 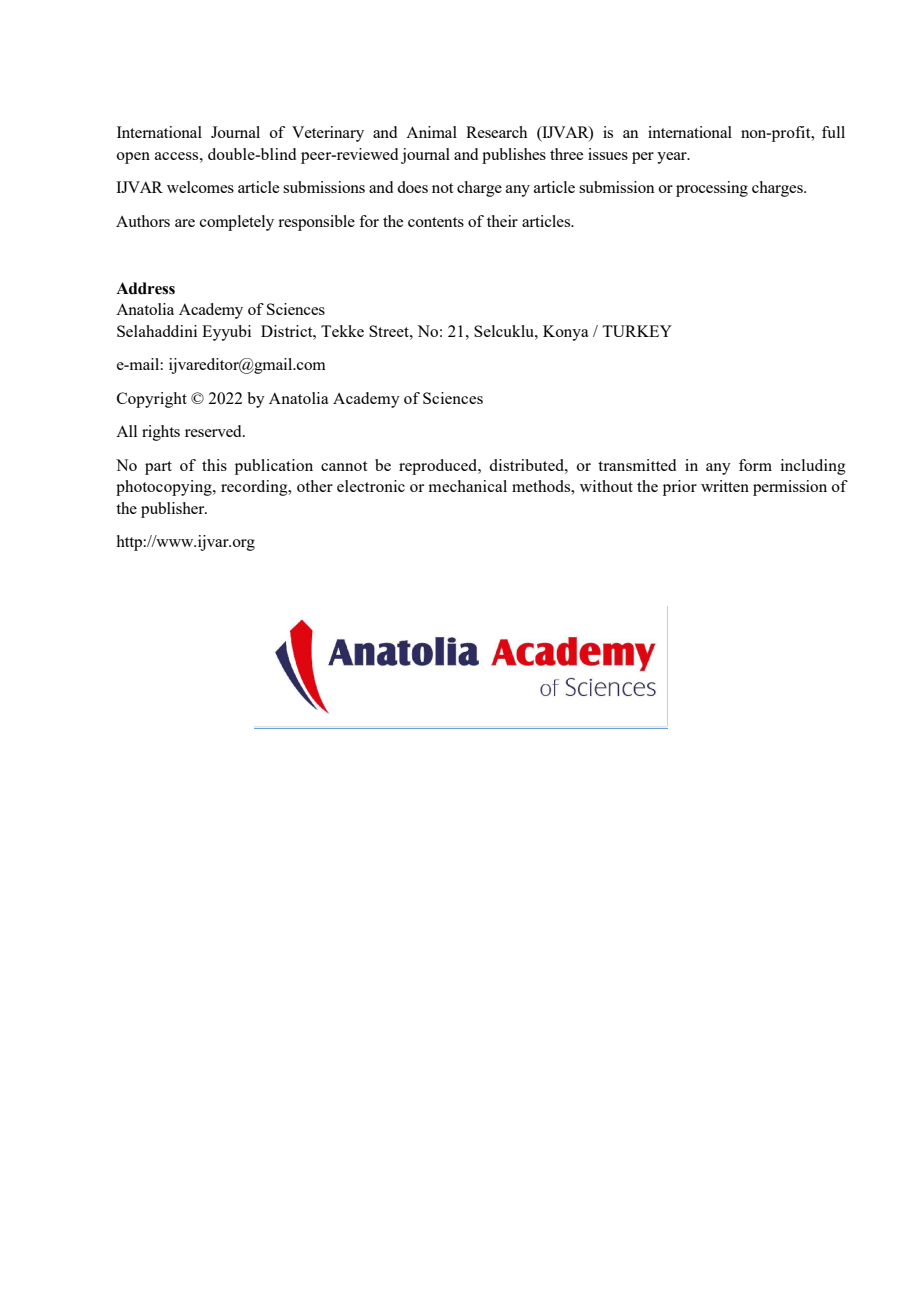 I want to click on processing, so click(x=712, y=189).
